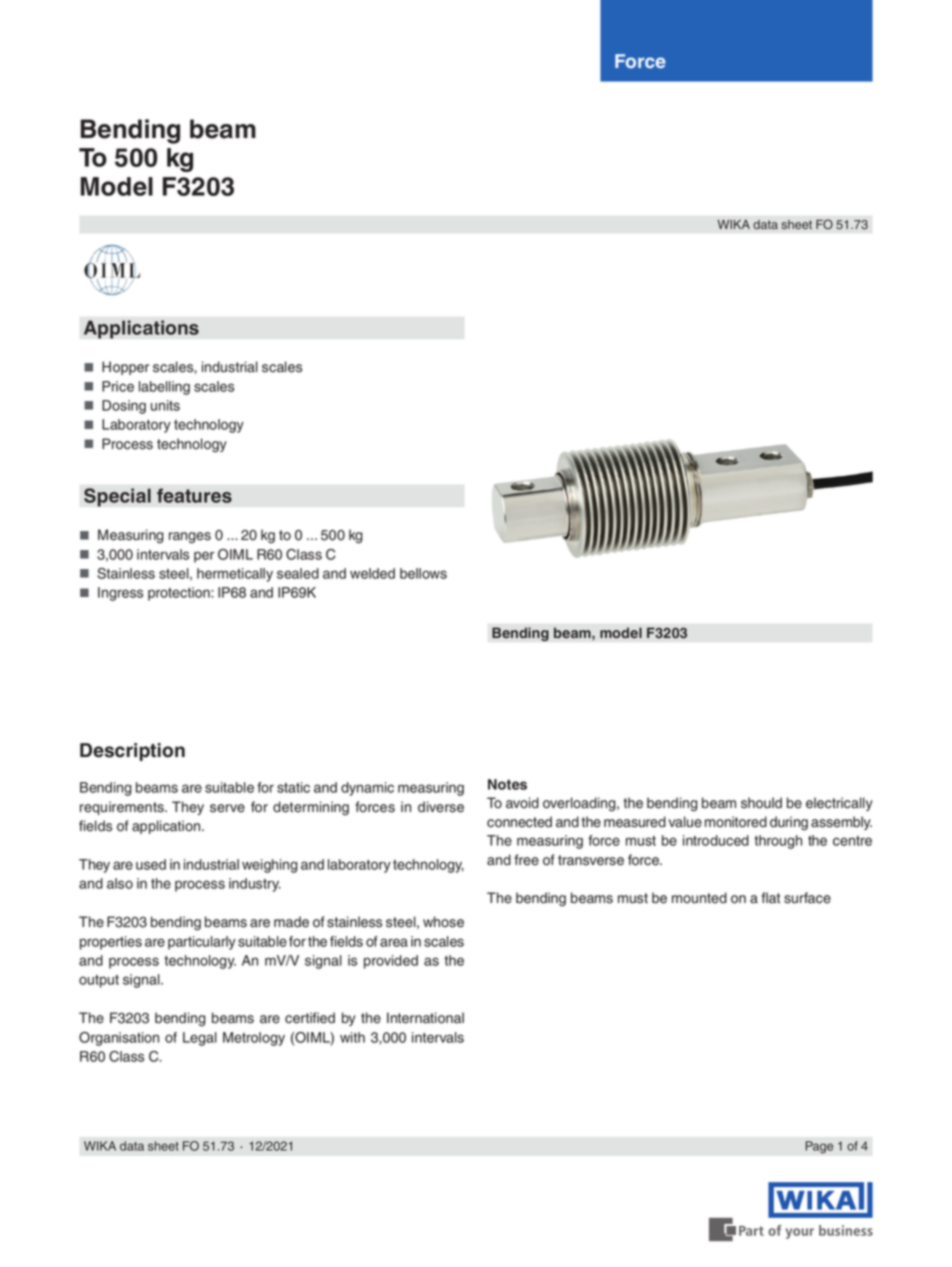 This image has width=952, height=1267. I want to click on flat, so click(771, 898).
